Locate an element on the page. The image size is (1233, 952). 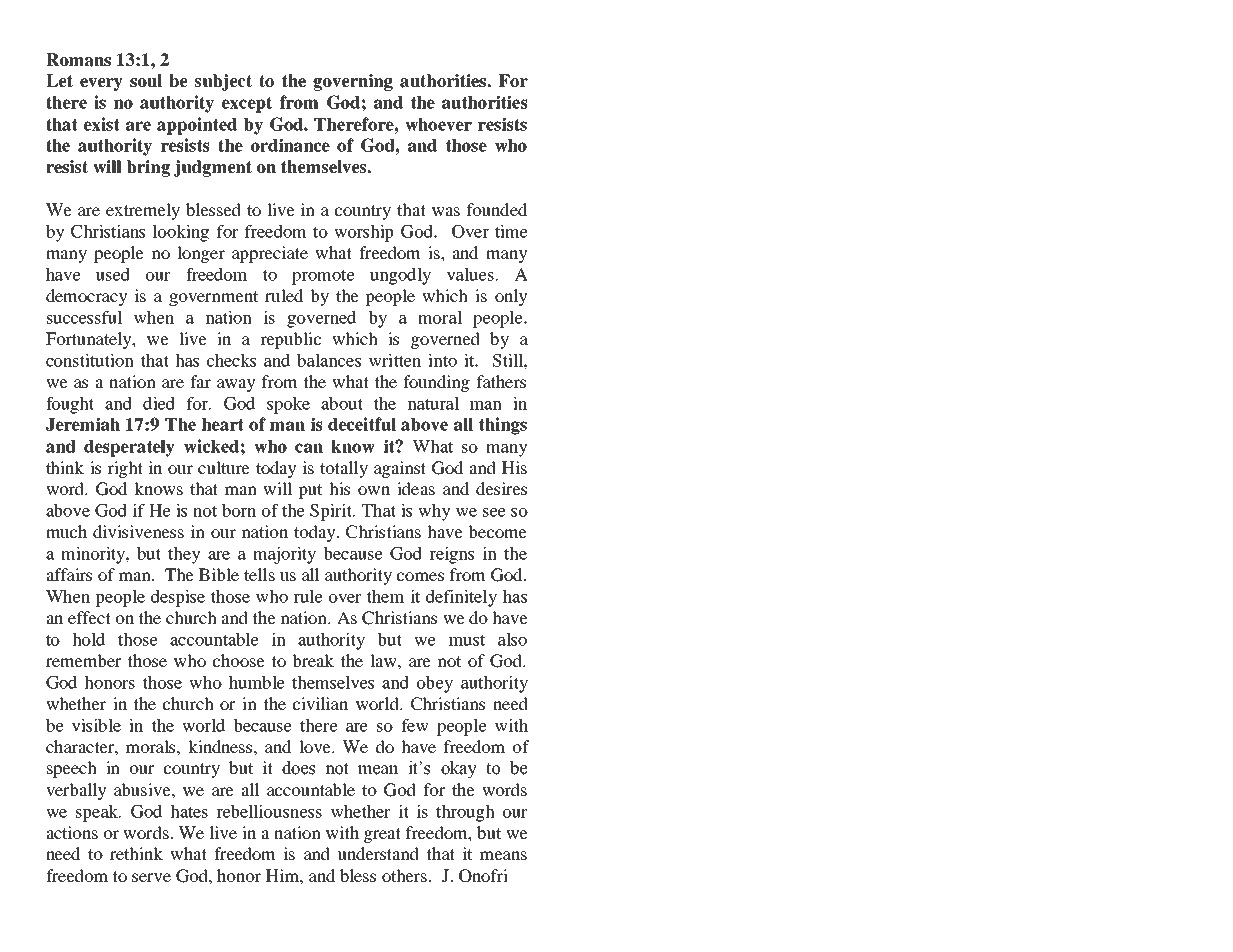
remember is located at coordinates (83, 660).
